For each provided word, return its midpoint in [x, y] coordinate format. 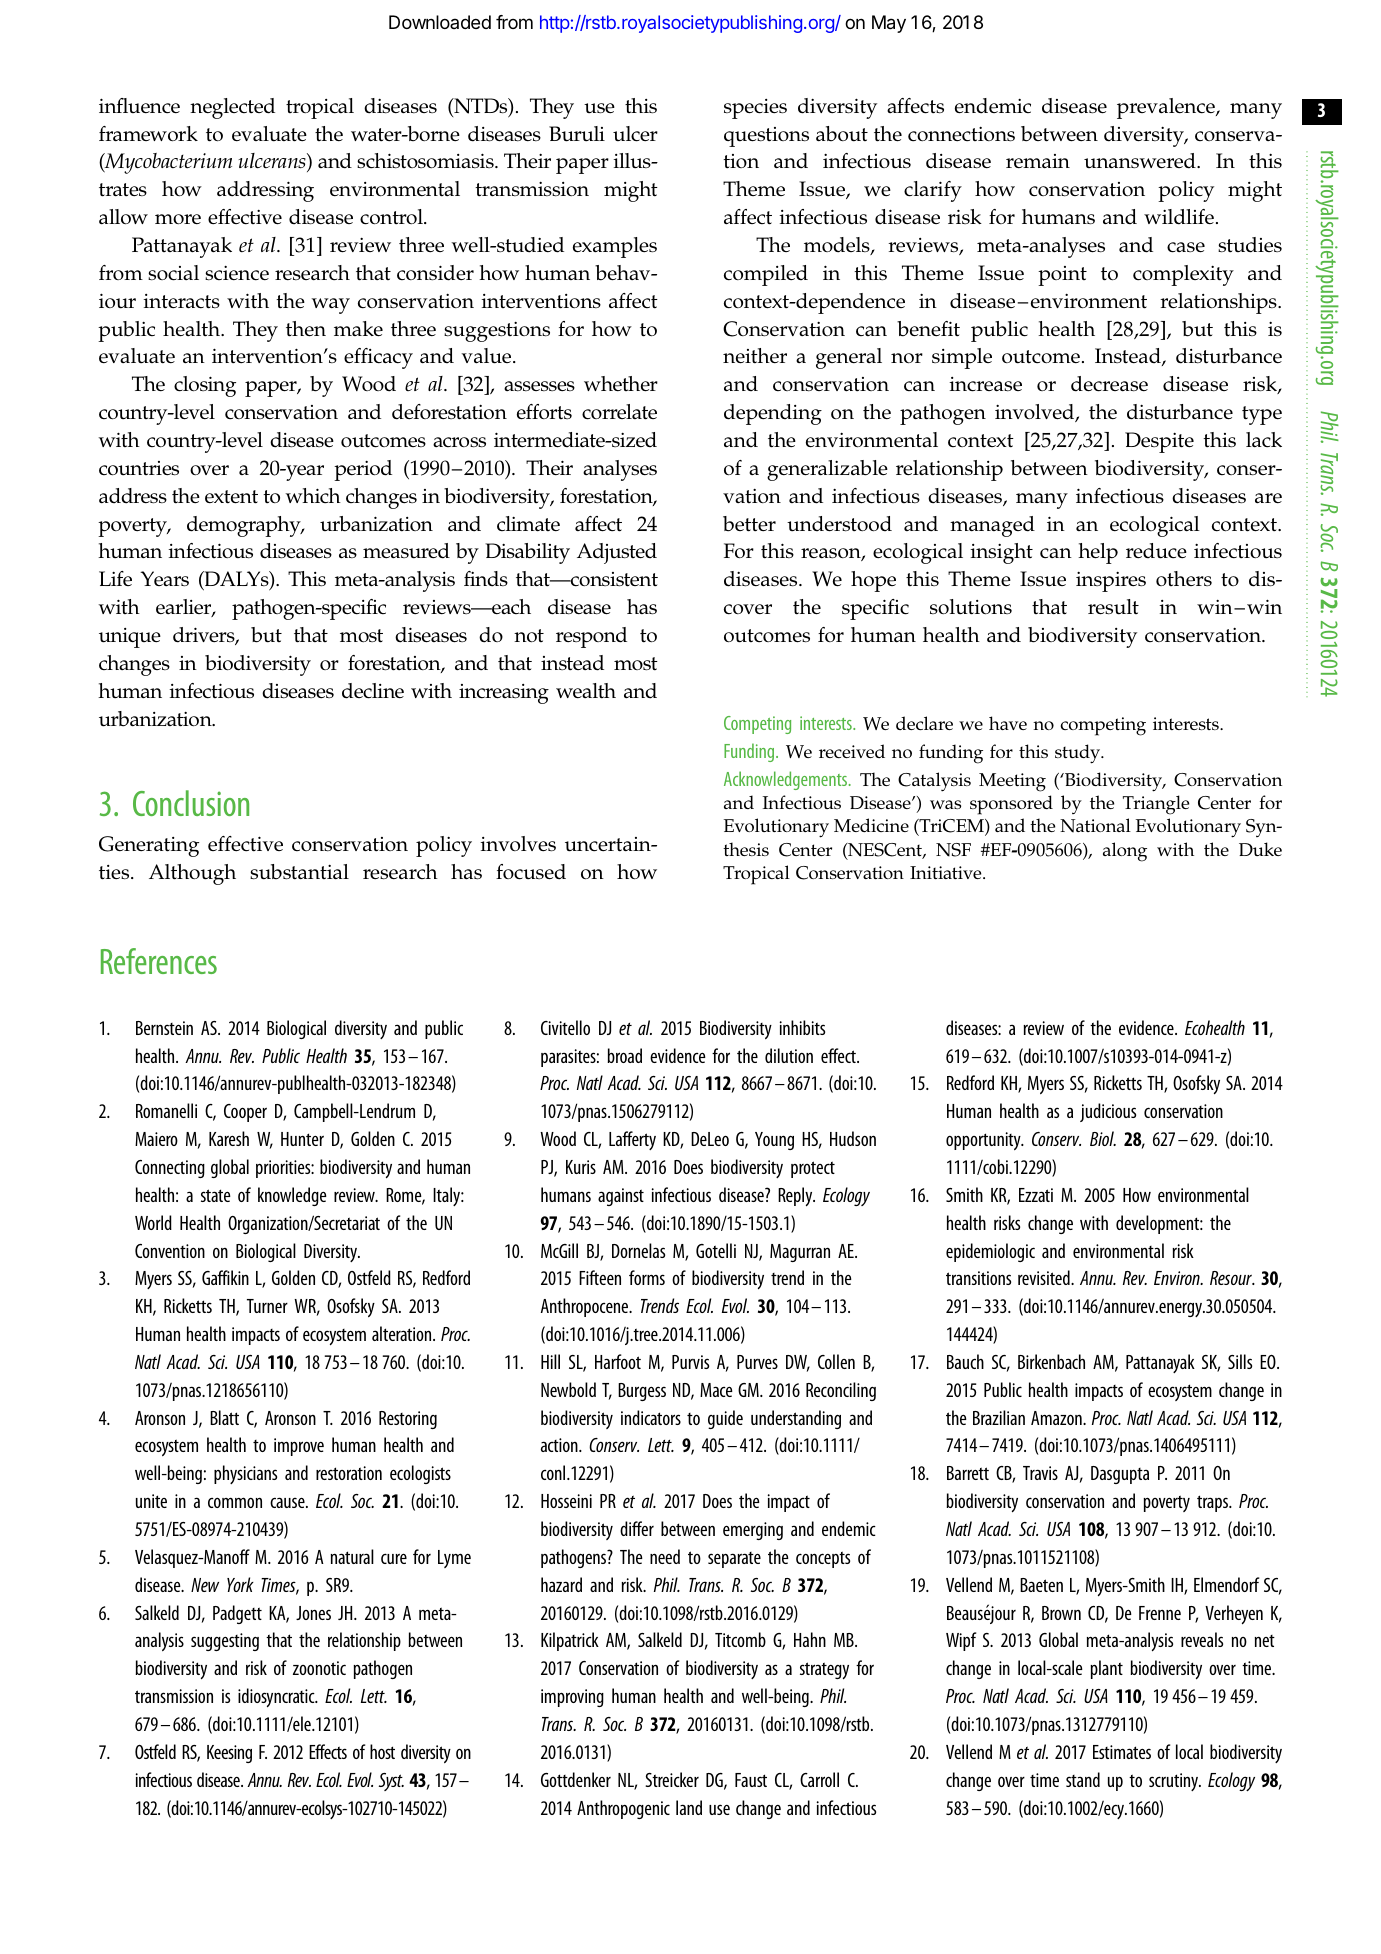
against [621, 1197]
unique [130, 638]
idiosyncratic [277, 1698]
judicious [1108, 1112]
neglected [232, 108]
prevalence [1167, 108]
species [755, 109]
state [216, 1195]
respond [591, 637]
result [1113, 607]
